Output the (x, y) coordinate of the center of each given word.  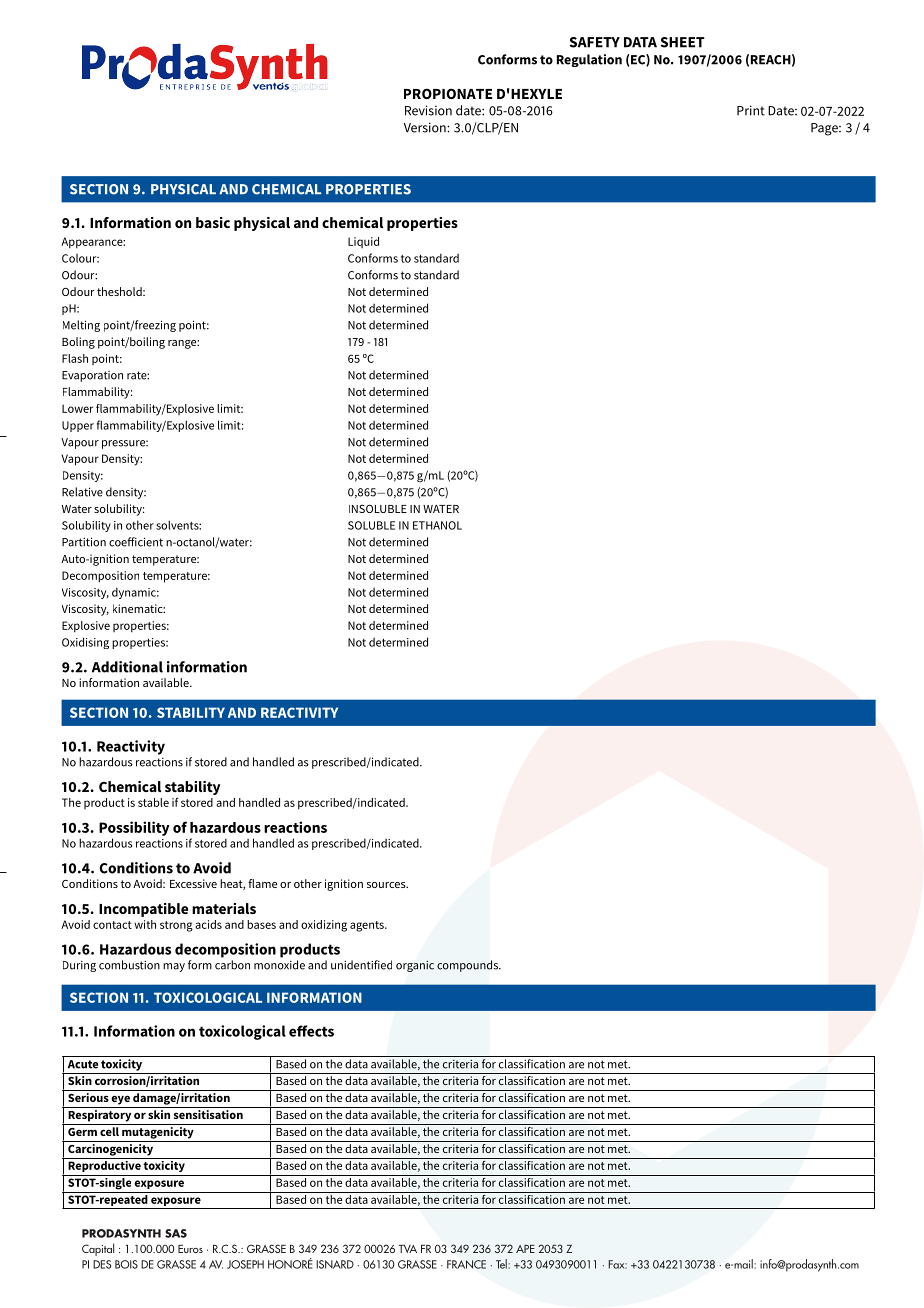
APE (525, 1249)
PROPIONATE (448, 93)
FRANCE (466, 1264)
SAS (176, 1233)
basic (213, 222)
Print (751, 110)
